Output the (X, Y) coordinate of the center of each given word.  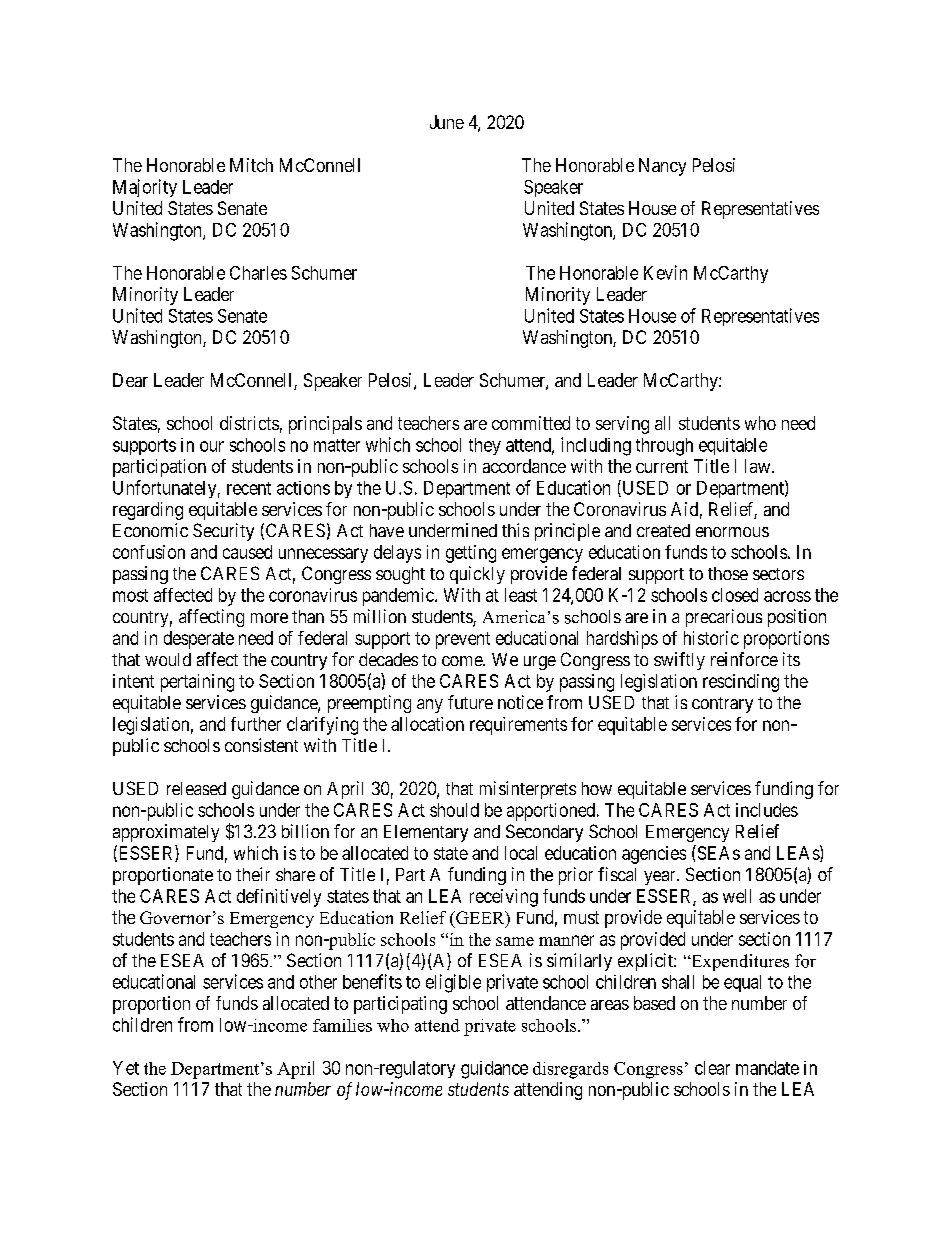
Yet (126, 1068)
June (447, 122)
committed (531, 423)
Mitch (251, 165)
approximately (166, 833)
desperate (199, 640)
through (664, 447)
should (454, 810)
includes (767, 810)
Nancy (662, 167)
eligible (453, 983)
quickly (477, 575)
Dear (130, 380)
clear (712, 1068)
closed (735, 595)
